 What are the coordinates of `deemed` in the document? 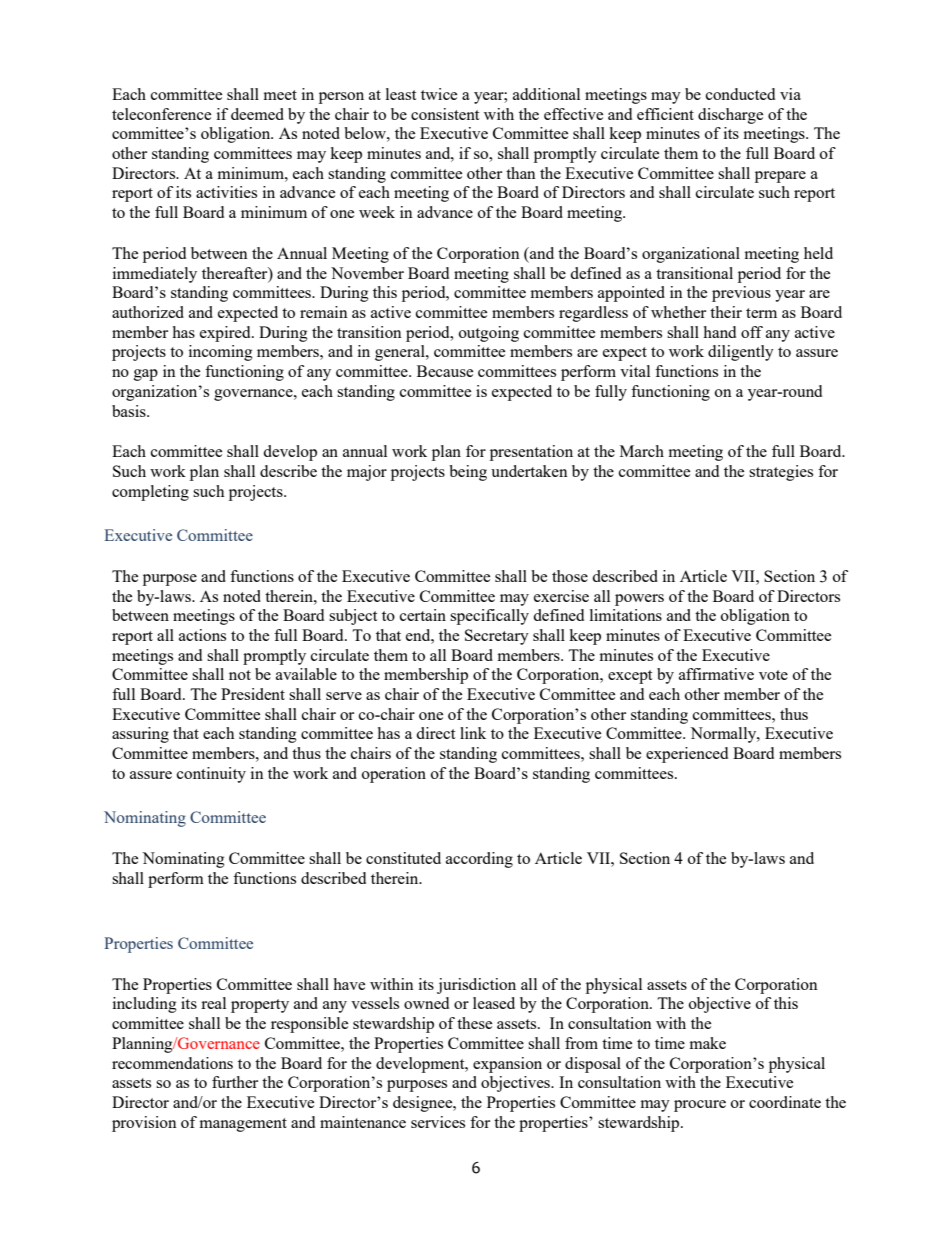 It's located at (257, 114).
